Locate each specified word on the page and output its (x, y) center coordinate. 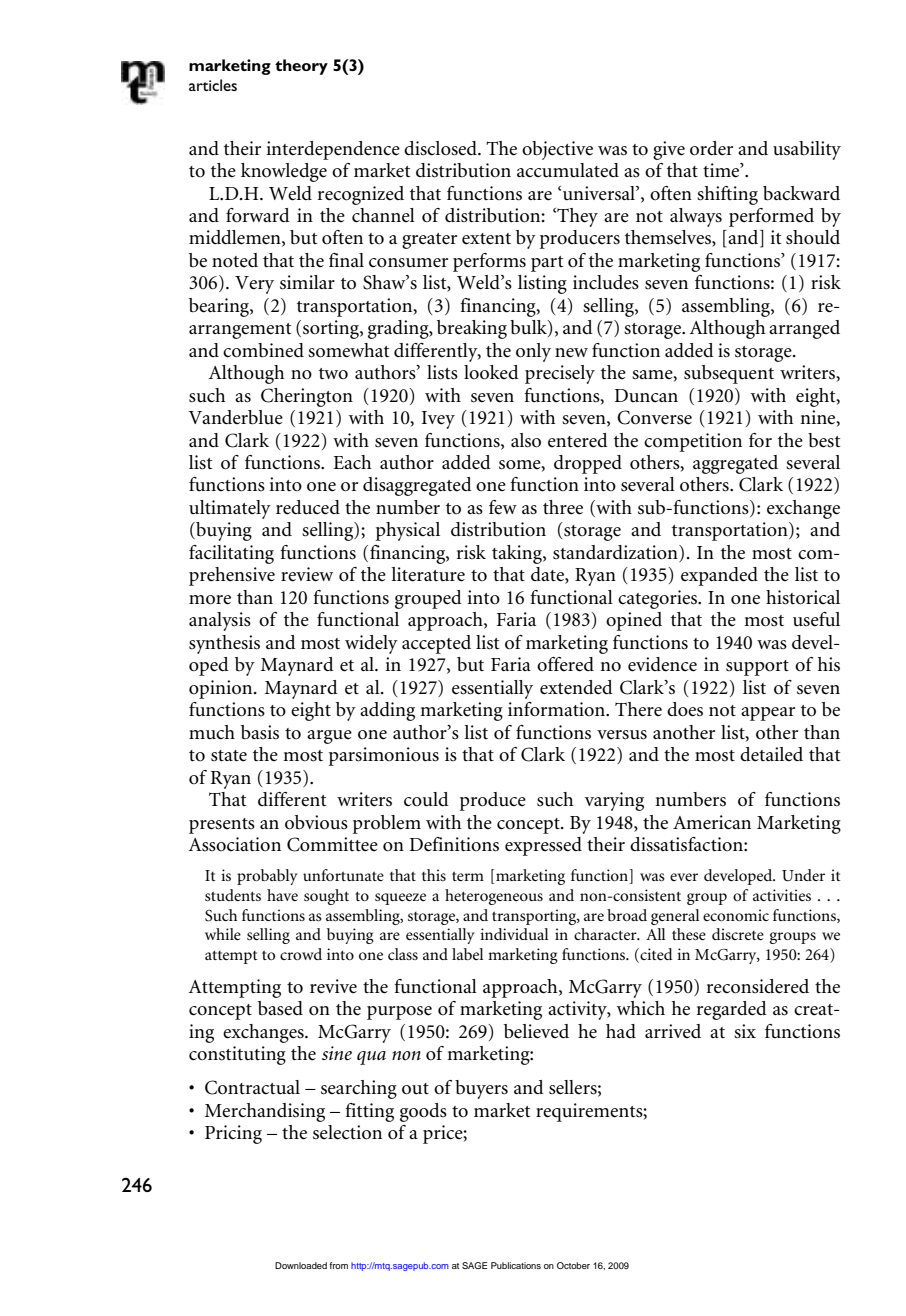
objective (557, 150)
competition (693, 442)
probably (267, 877)
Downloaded (301, 1265)
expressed (543, 846)
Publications (516, 1265)
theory (301, 67)
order (711, 148)
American (712, 822)
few (503, 507)
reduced (308, 507)
